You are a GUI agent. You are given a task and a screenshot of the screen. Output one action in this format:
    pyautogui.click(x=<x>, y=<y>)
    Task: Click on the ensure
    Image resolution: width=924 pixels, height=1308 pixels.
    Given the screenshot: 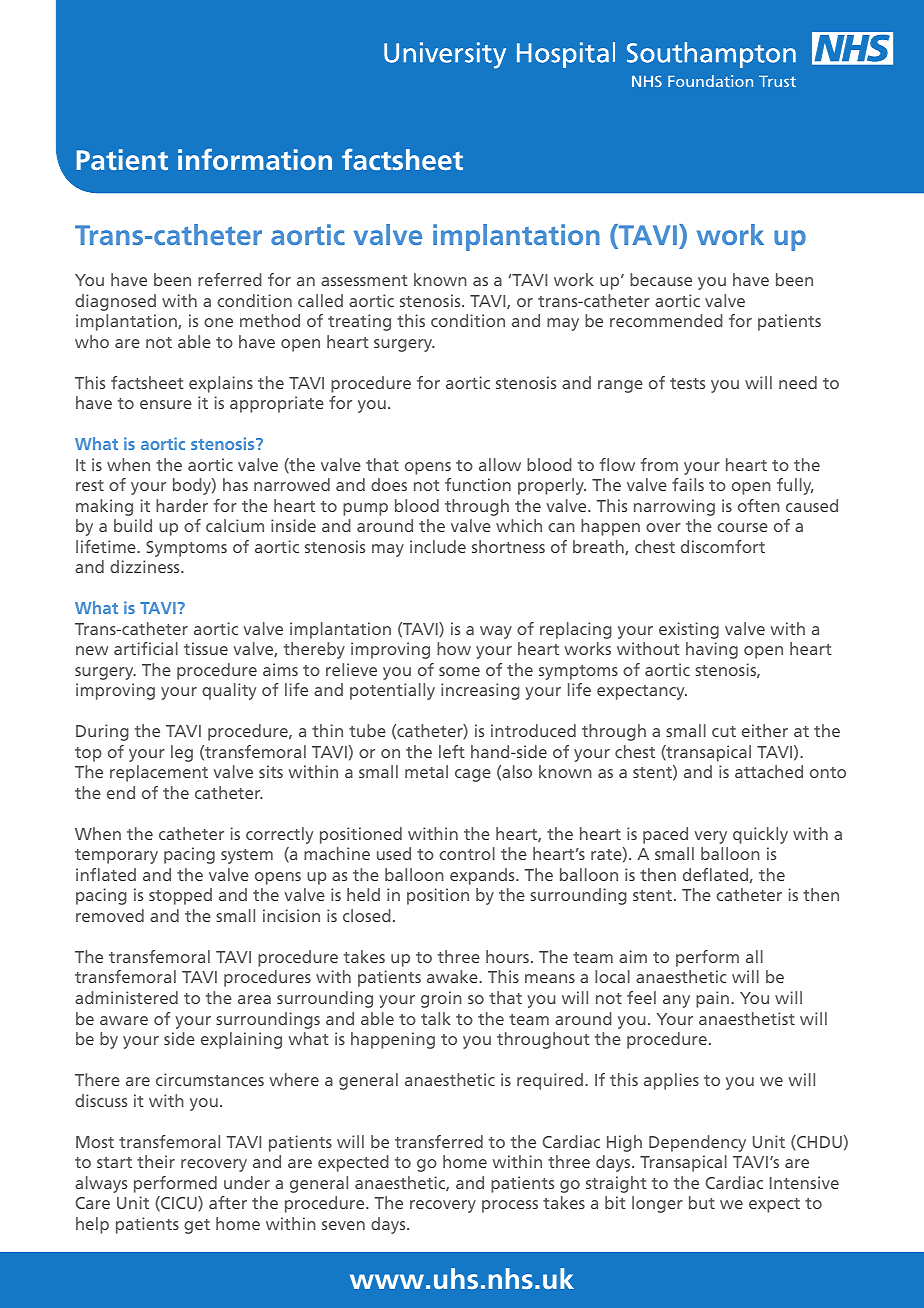 What is the action you would take?
    pyautogui.click(x=166, y=404)
